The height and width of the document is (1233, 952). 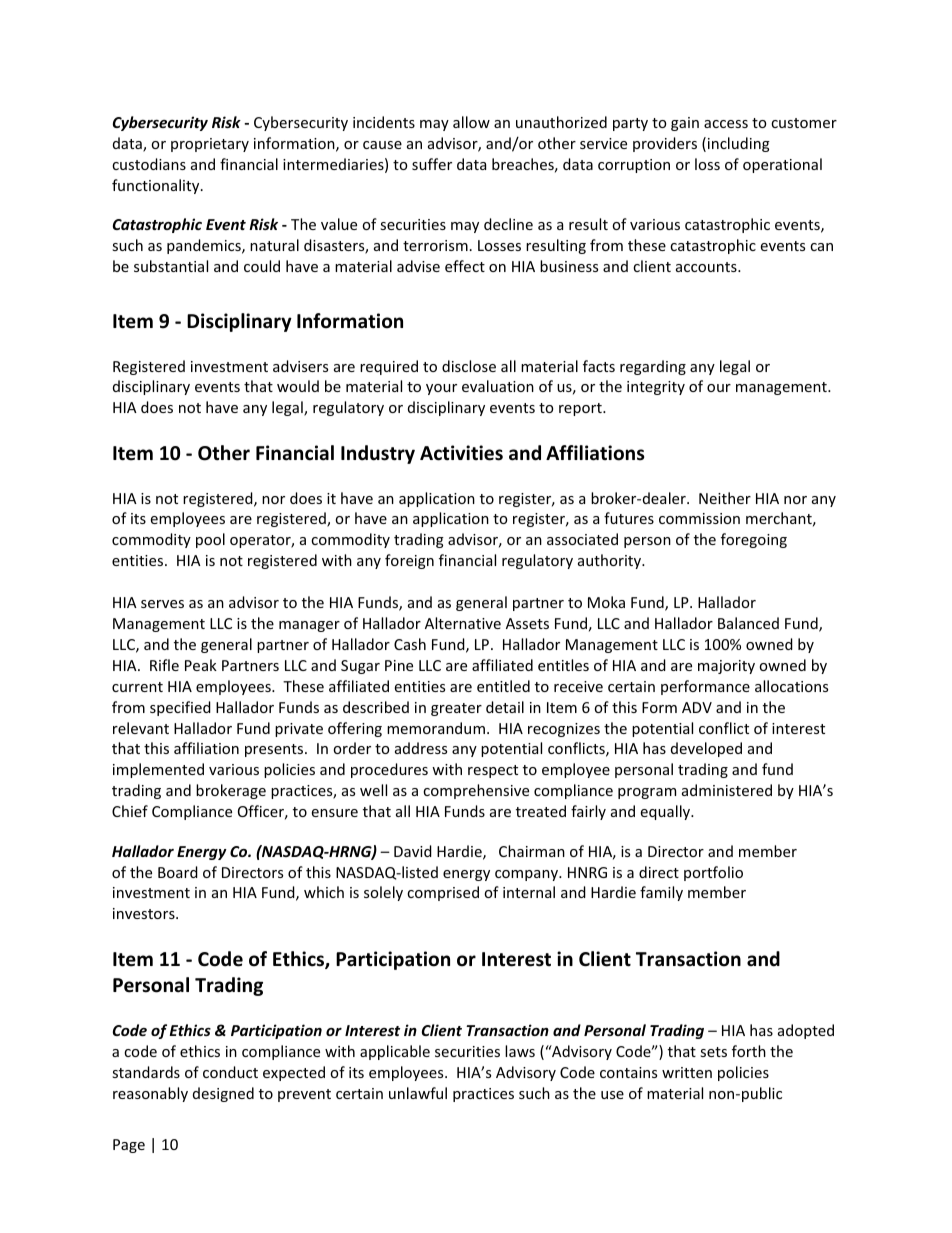 What do you see at coordinates (727, 790) in the document?
I see `administered` at bounding box center [727, 790].
